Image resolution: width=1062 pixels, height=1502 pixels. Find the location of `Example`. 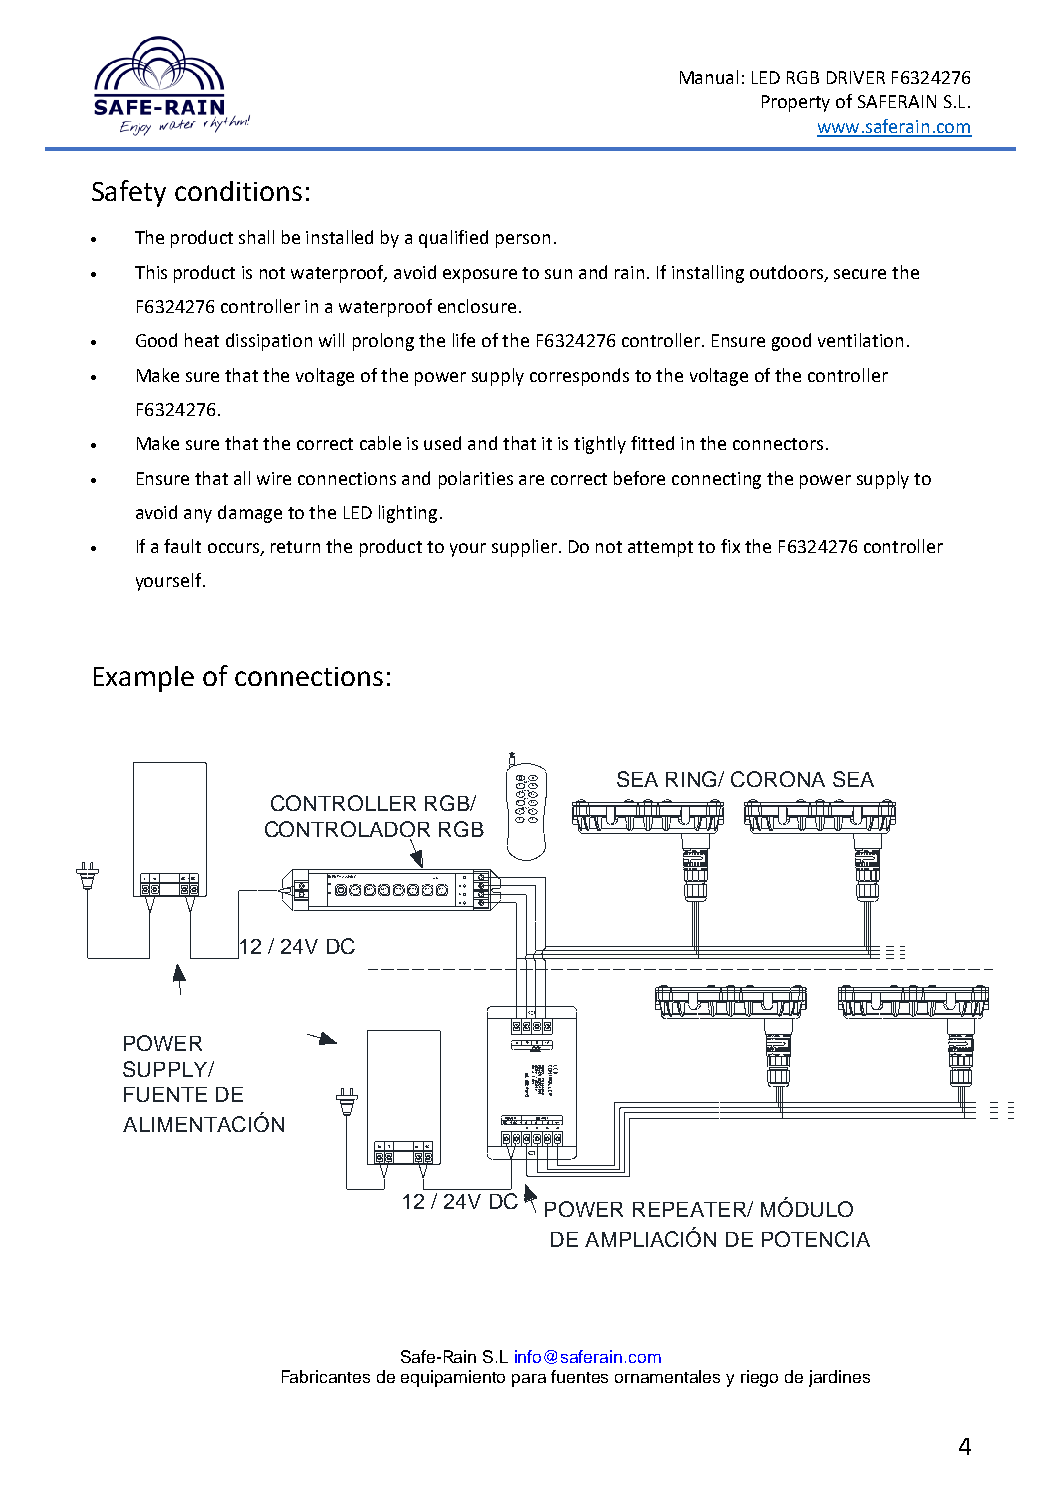

Example is located at coordinates (144, 679).
